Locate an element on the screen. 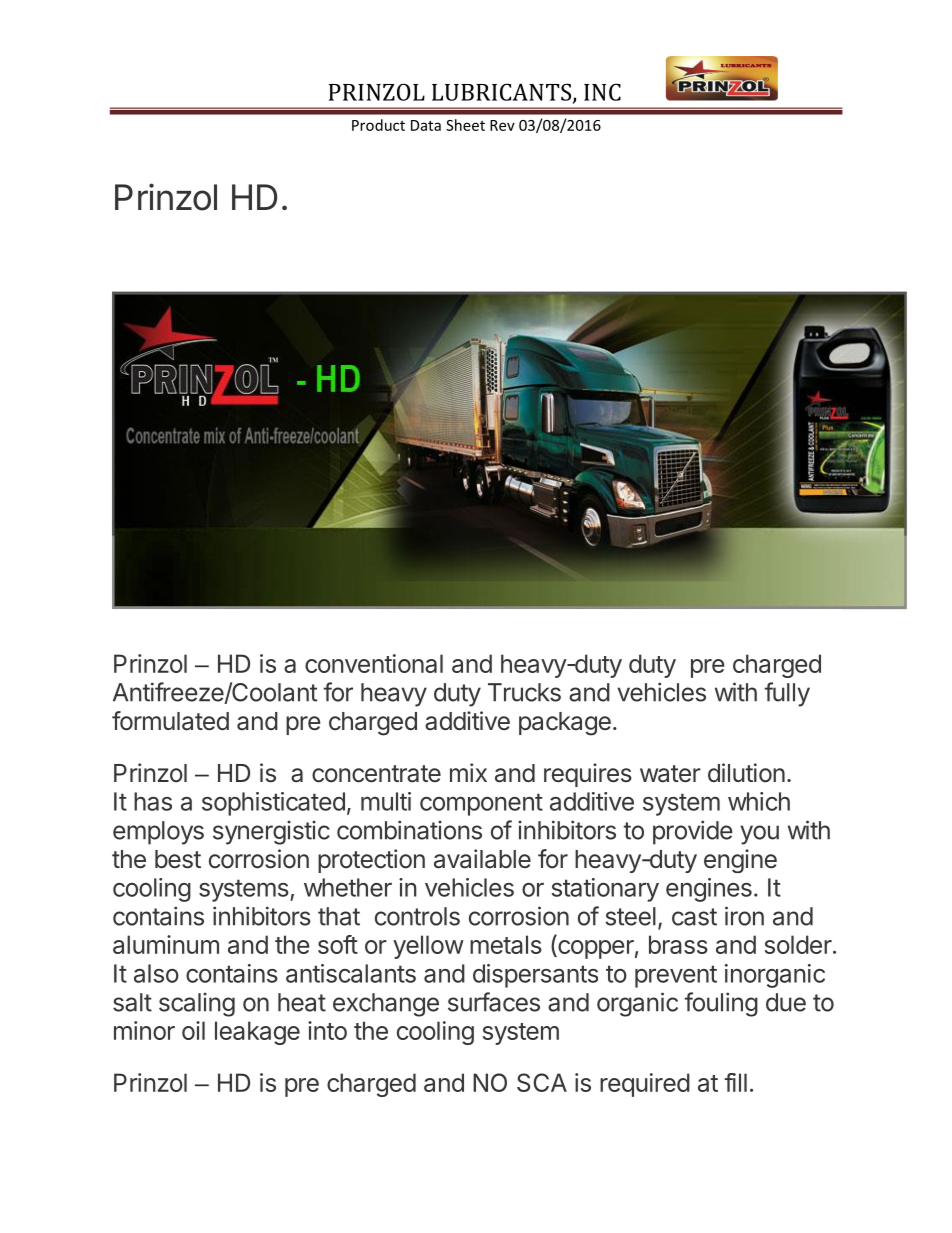  component is located at coordinates (481, 804).
